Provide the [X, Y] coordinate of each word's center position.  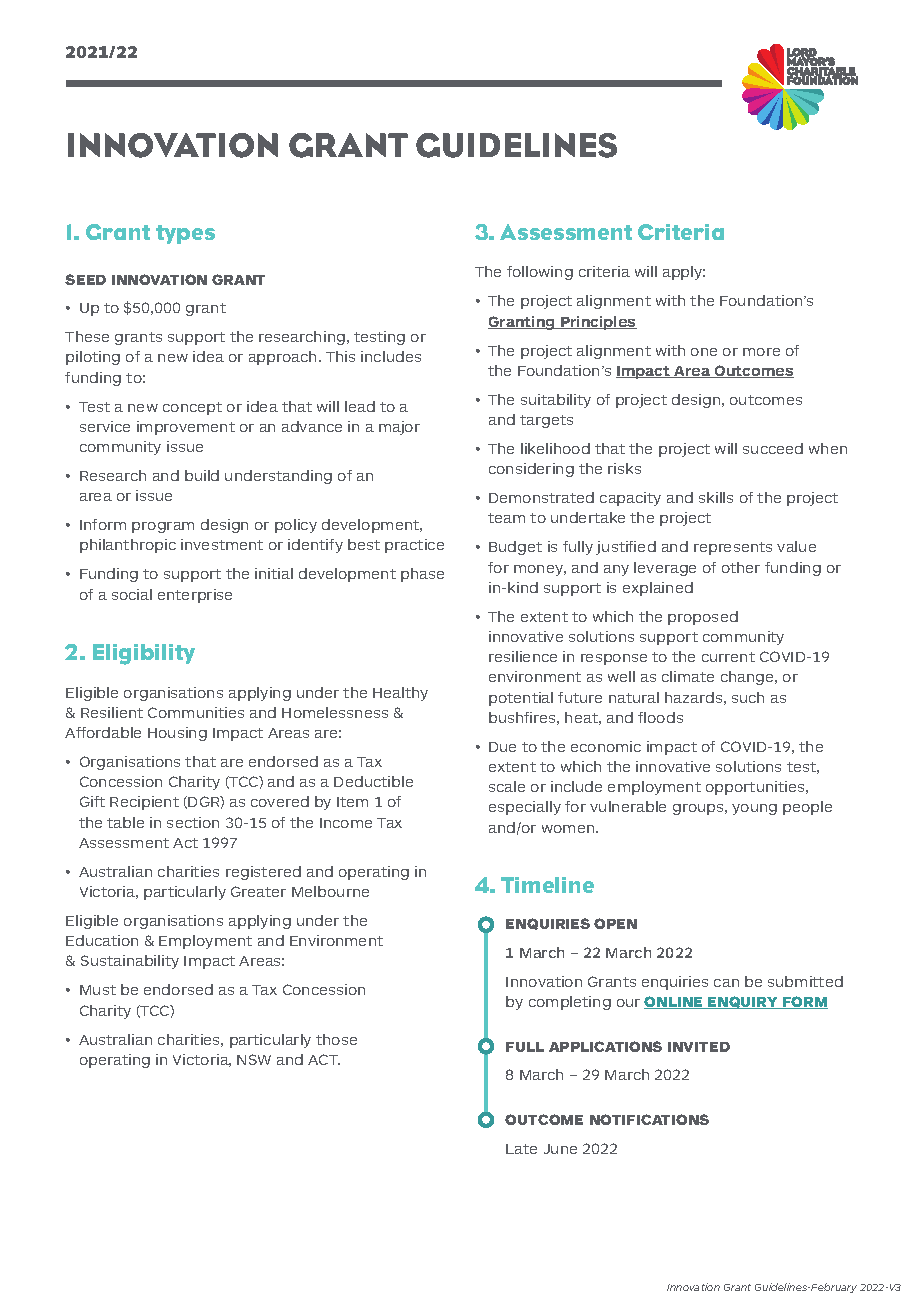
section [193, 822]
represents [733, 548]
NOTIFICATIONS [649, 1119]
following [540, 273]
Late [521, 1149]
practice [414, 546]
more [761, 352]
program [163, 527]
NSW [254, 1059]
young [754, 809]
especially [525, 808]
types [185, 234]
